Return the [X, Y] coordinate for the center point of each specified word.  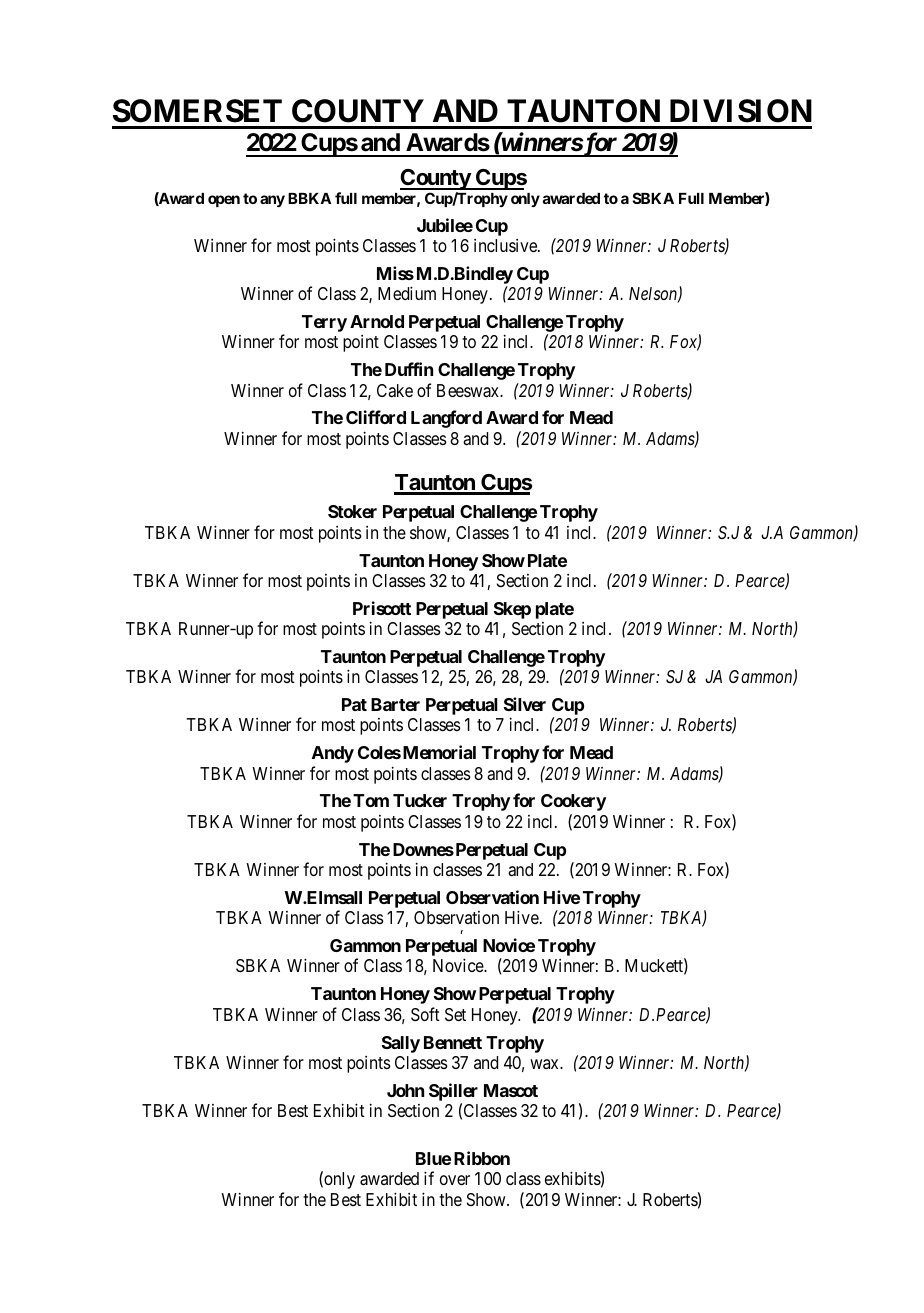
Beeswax [469, 391]
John [405, 1090]
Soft [425, 1014]
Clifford [376, 417]
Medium [407, 293]
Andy [333, 754]
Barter [395, 704]
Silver [525, 704]
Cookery [573, 802]
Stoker [352, 511]
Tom [371, 800]
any [272, 201]
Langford [446, 419]
